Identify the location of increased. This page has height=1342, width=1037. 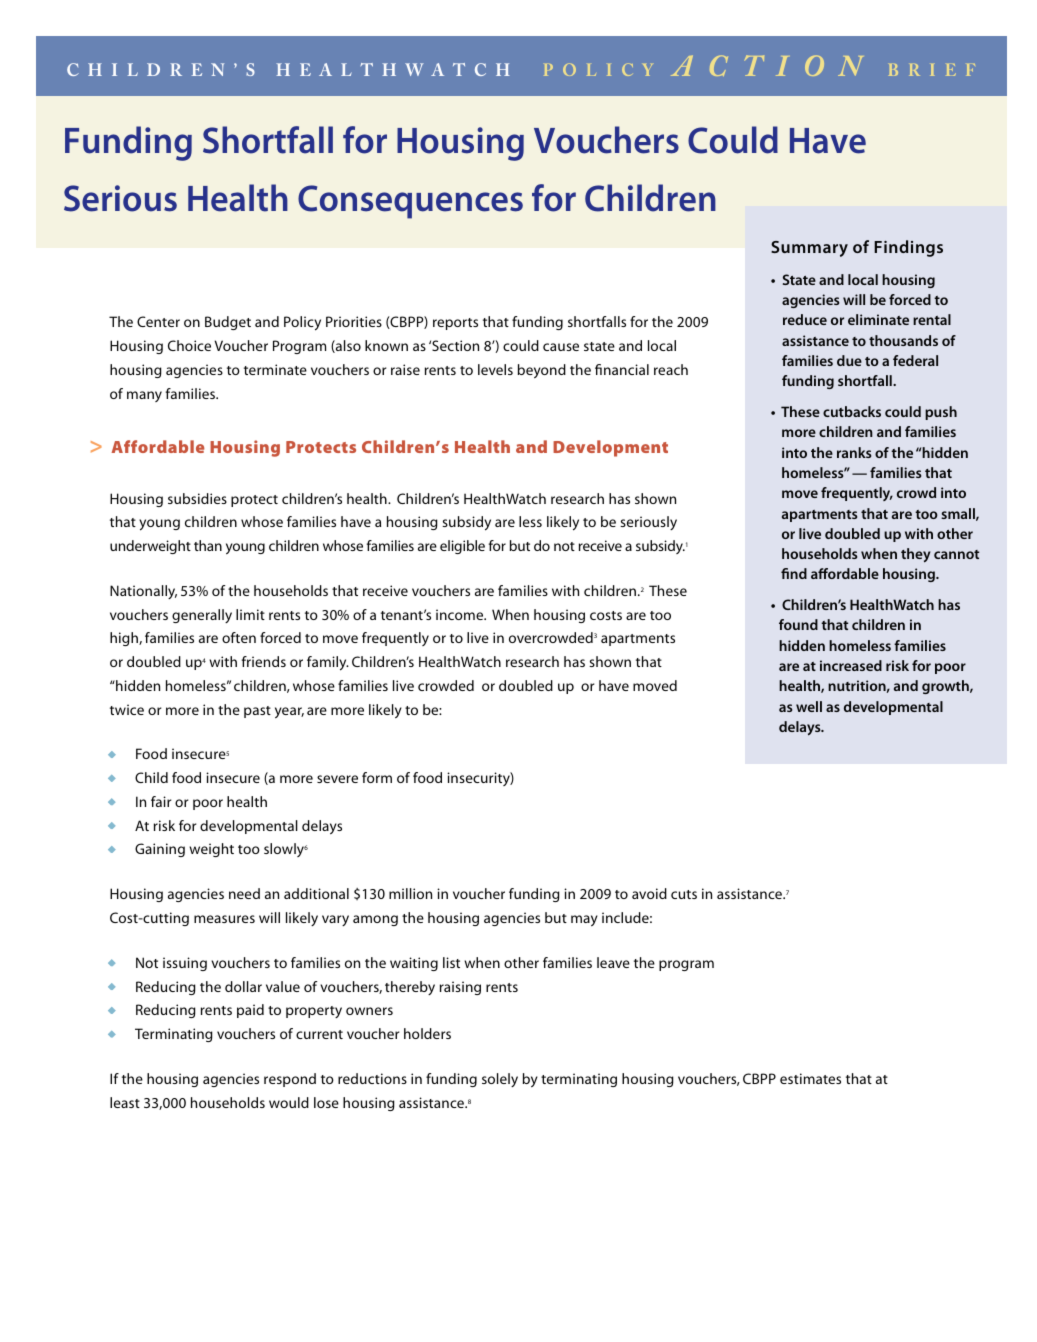
(851, 665).
